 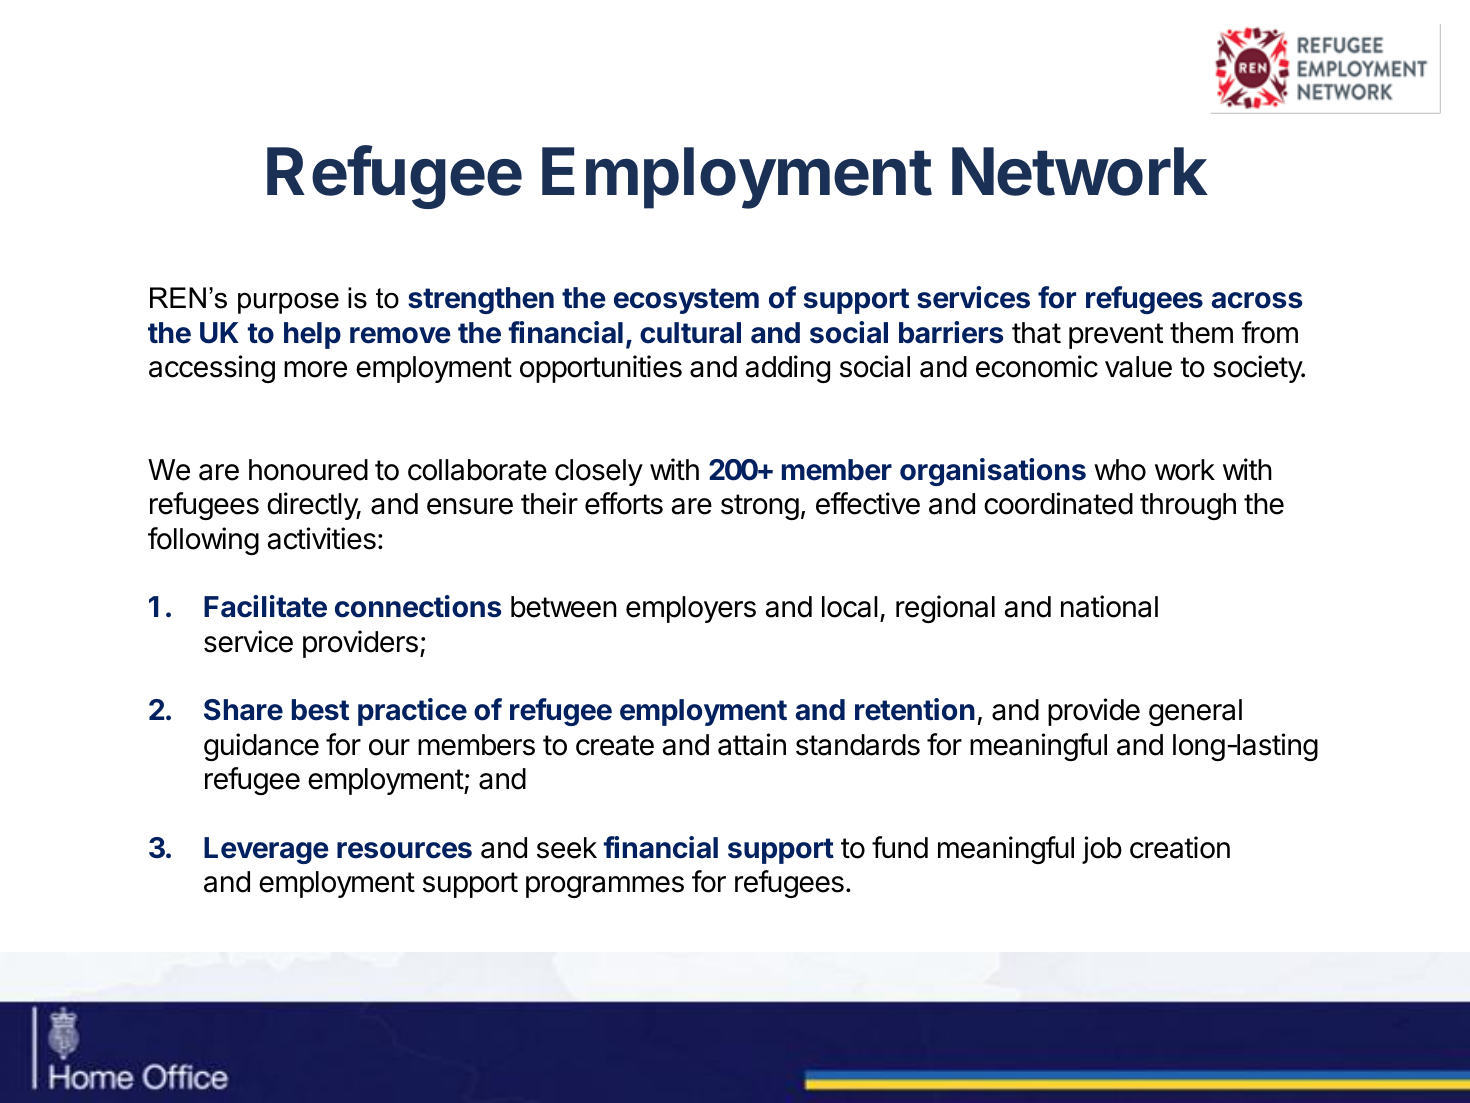 What do you see at coordinates (312, 335) in the image?
I see `help` at bounding box center [312, 335].
